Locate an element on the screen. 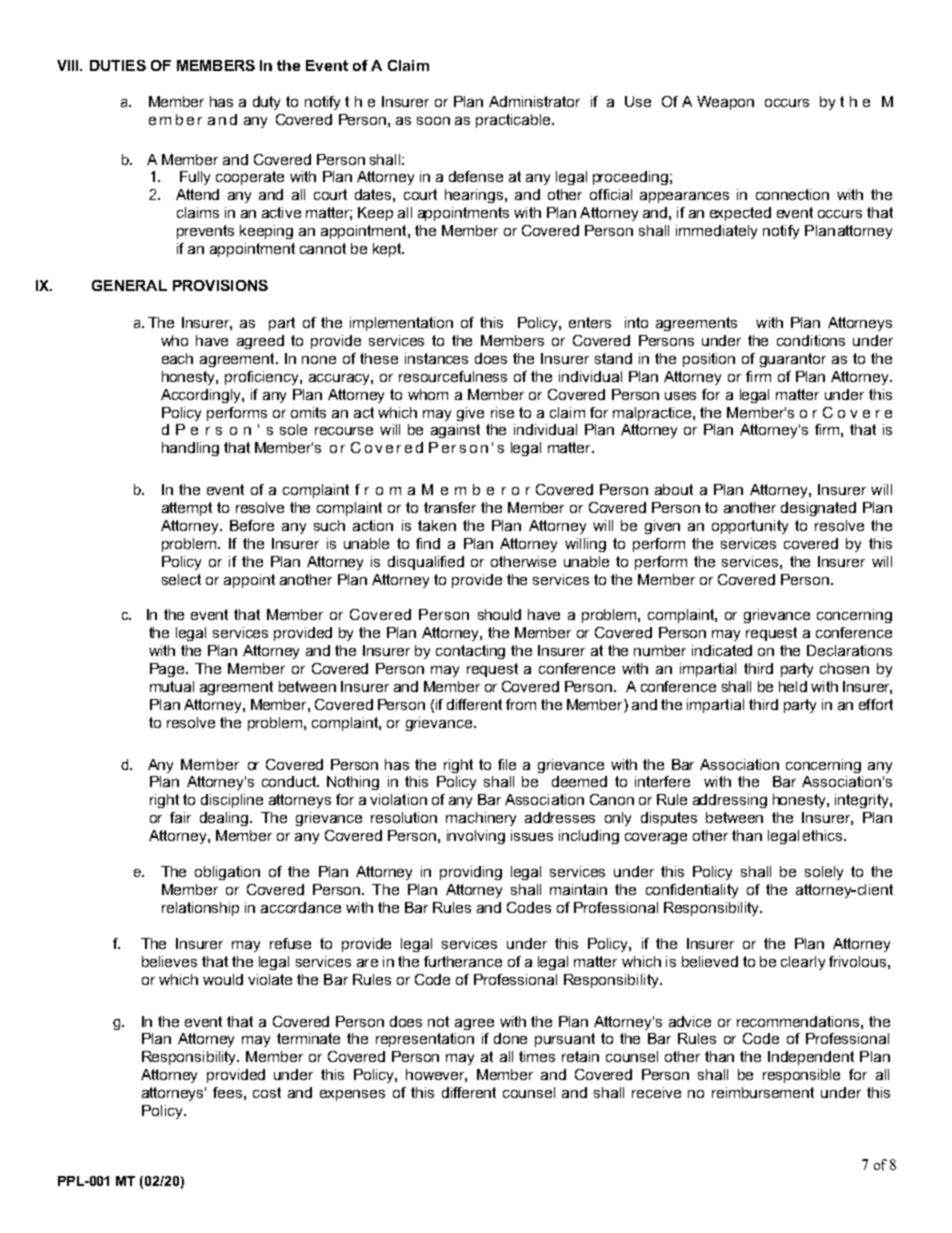 The height and width of the screenshot is (1233, 952). however is located at coordinates (436, 1075).
